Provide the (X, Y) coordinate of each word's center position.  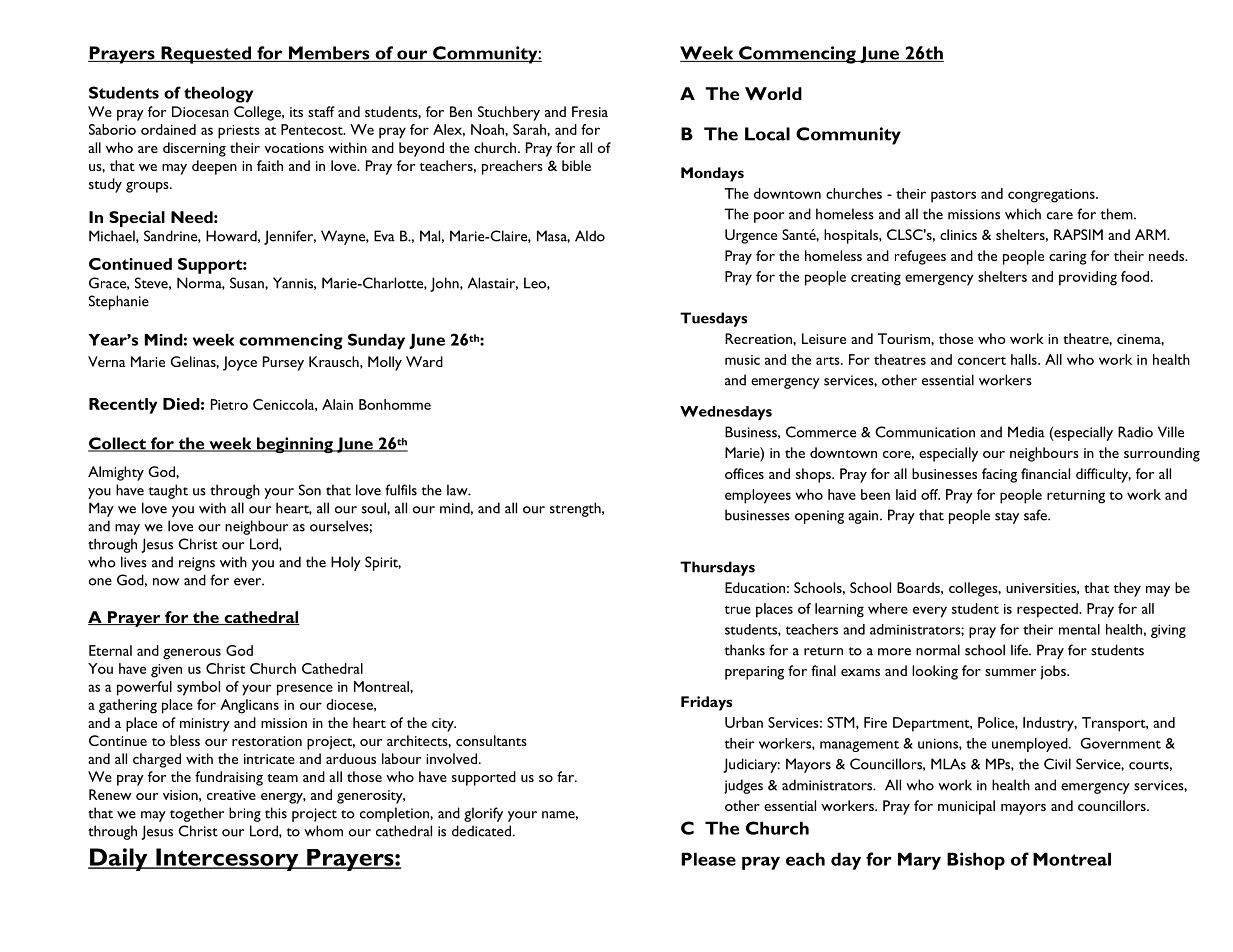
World (773, 93)
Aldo (590, 236)
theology (218, 94)
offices (744, 473)
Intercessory (227, 859)
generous (192, 654)
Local (767, 134)
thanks (745, 650)
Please (708, 859)
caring (1068, 258)
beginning (295, 445)
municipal (966, 807)
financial (1045, 473)
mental (1079, 629)
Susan (248, 283)
